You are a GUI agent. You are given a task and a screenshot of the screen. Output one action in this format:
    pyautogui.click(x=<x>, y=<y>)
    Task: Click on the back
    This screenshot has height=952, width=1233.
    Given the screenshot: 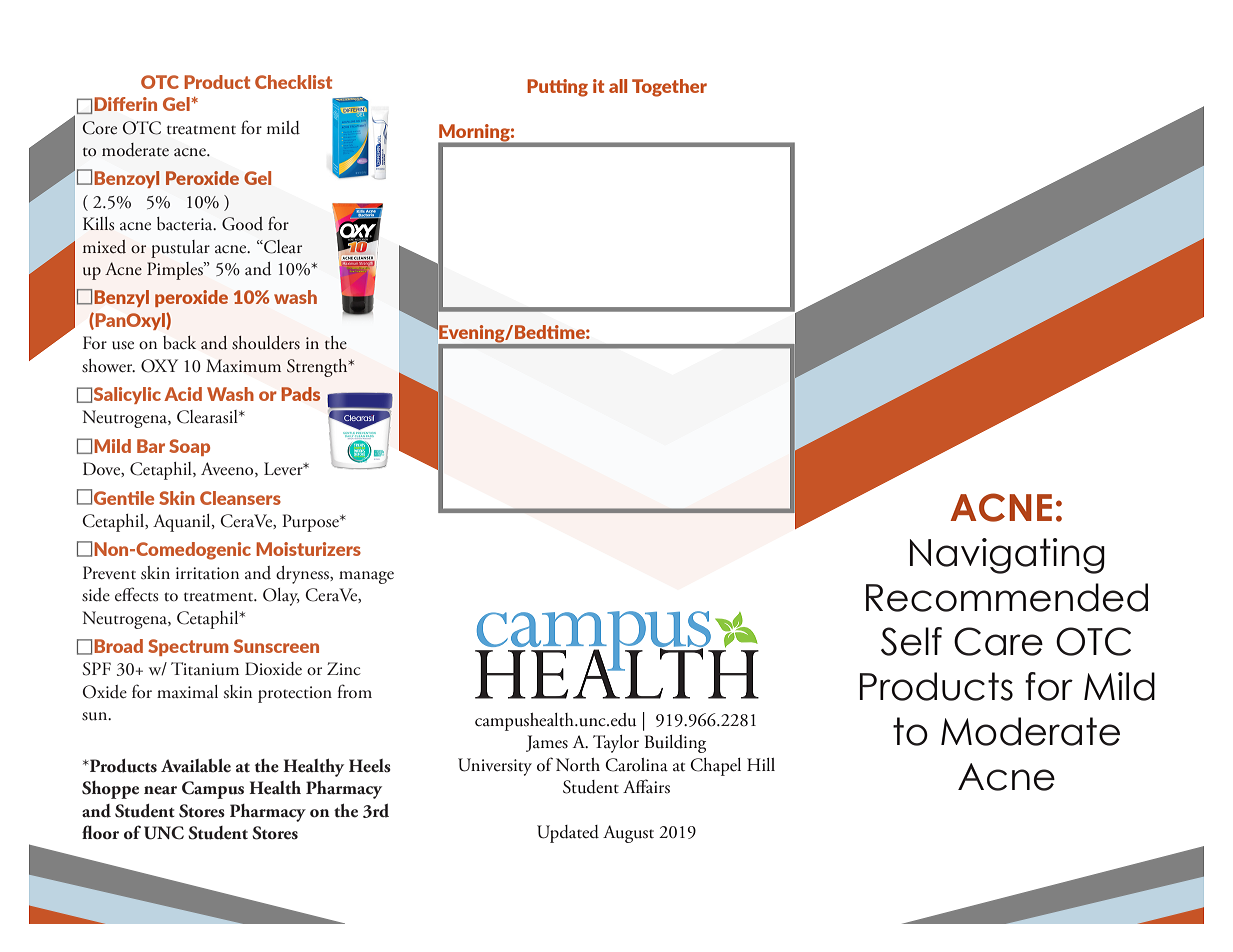 What is the action you would take?
    pyautogui.click(x=179, y=342)
